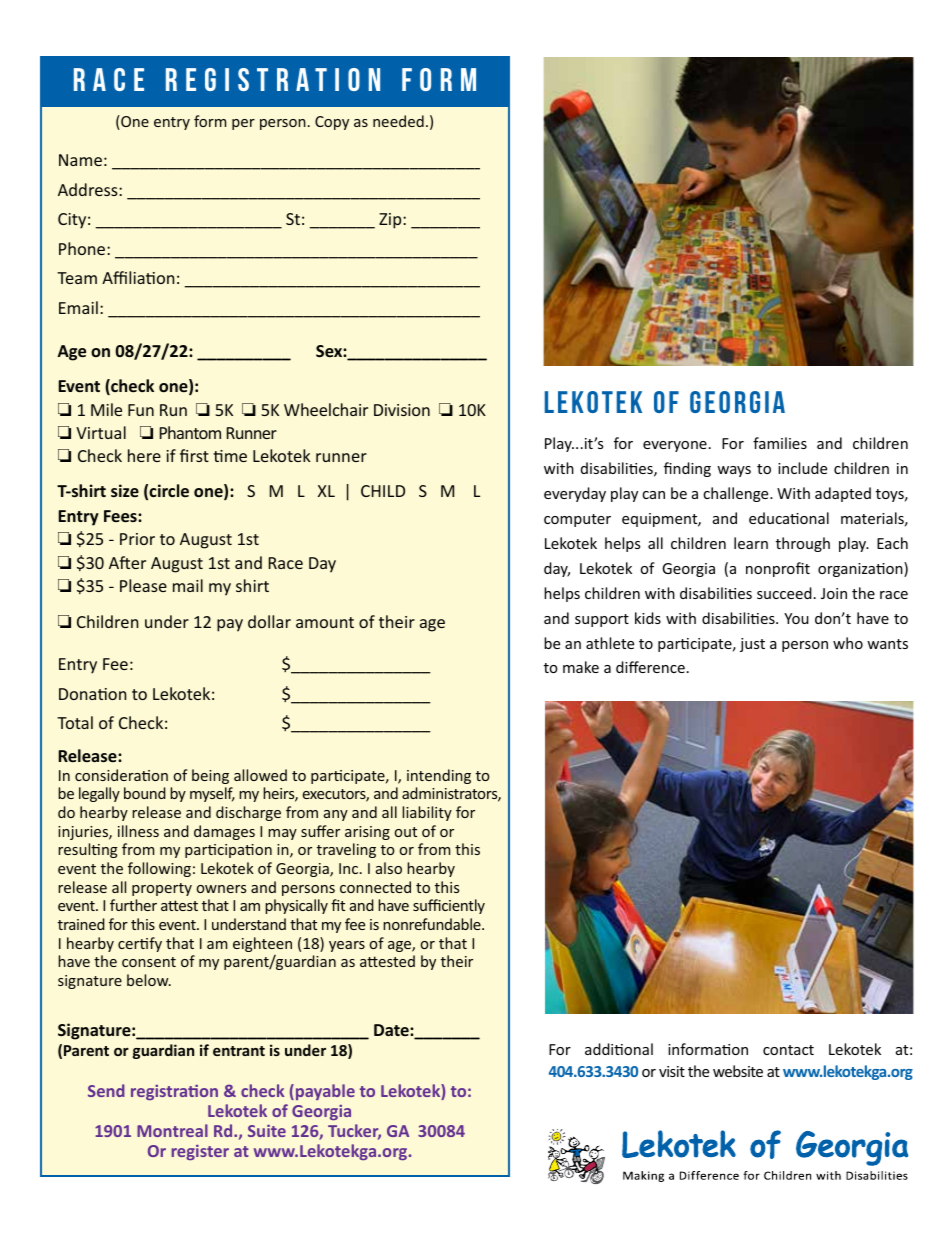 Image resolution: width=952 pixels, height=1233 pixels. Describe the element at coordinates (752, 645) in the document. I see `just` at that location.
